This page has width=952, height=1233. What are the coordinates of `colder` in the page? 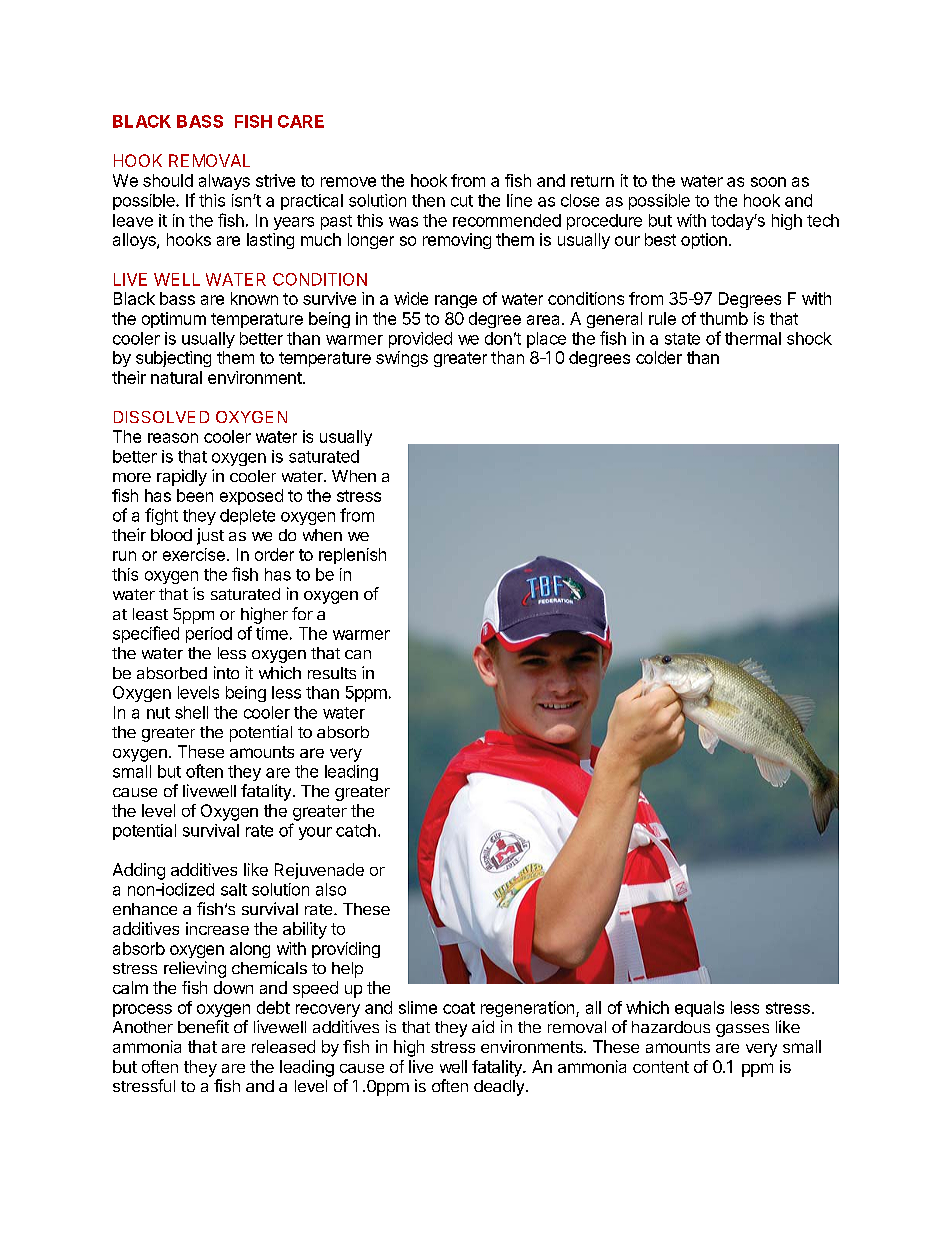 It's located at (659, 357).
